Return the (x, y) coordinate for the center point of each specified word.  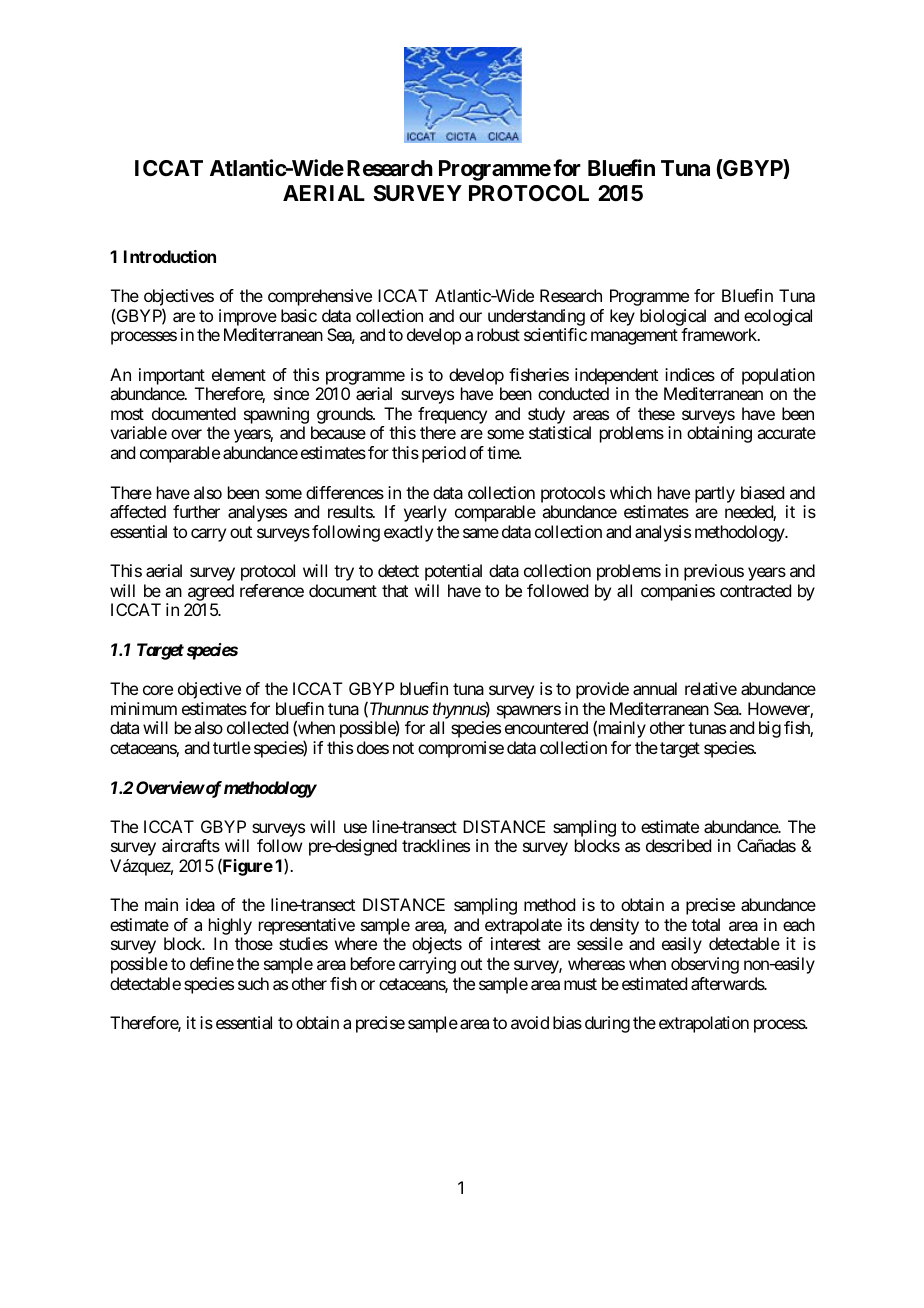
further (196, 511)
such (253, 983)
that (395, 590)
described (678, 845)
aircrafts (191, 845)
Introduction (170, 256)
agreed (211, 592)
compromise (461, 749)
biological (673, 317)
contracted (755, 590)
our (470, 317)
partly (715, 494)
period (444, 454)
